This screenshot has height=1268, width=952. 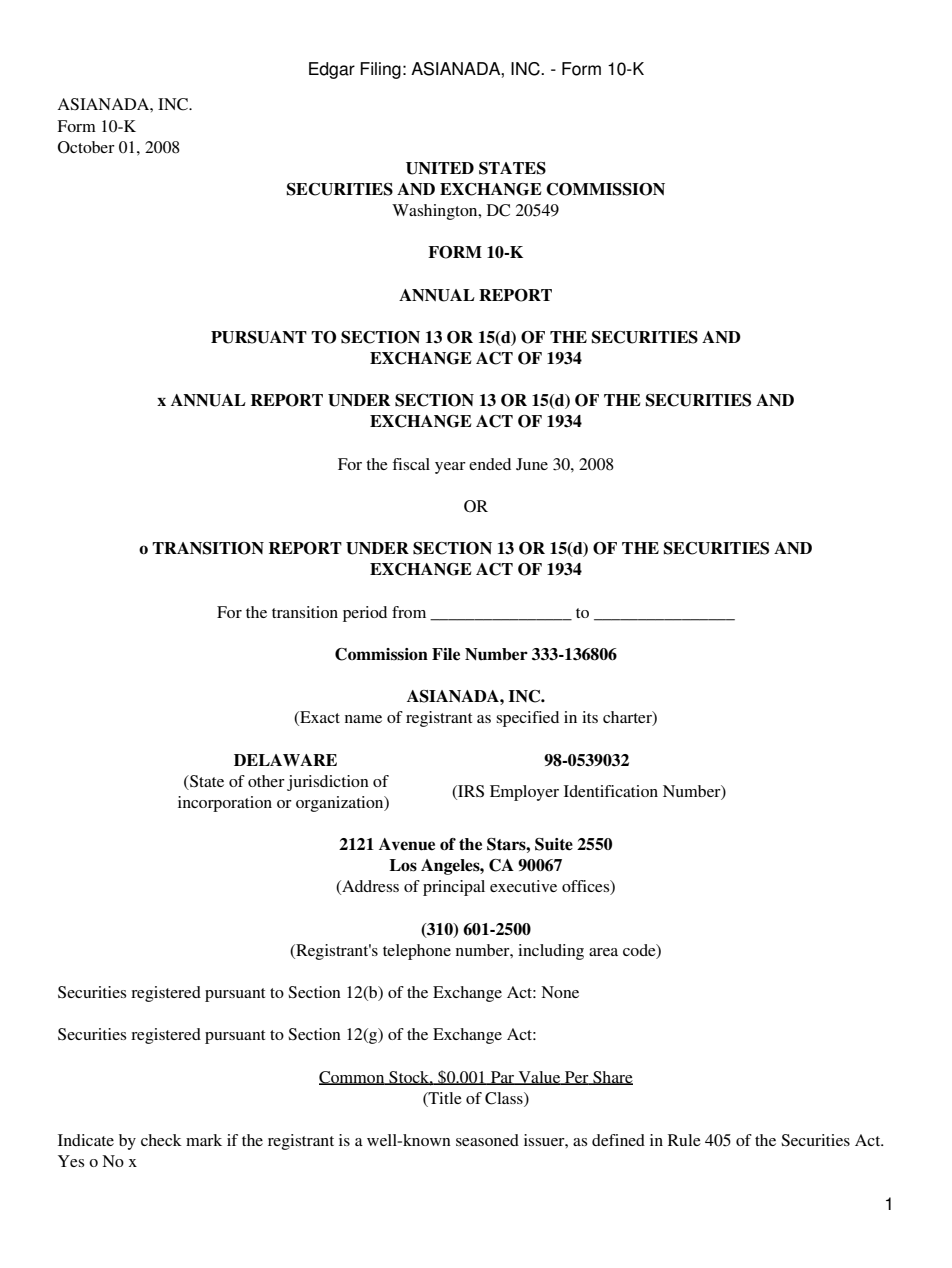 What do you see at coordinates (161, 1140) in the screenshot?
I see `check` at bounding box center [161, 1140].
